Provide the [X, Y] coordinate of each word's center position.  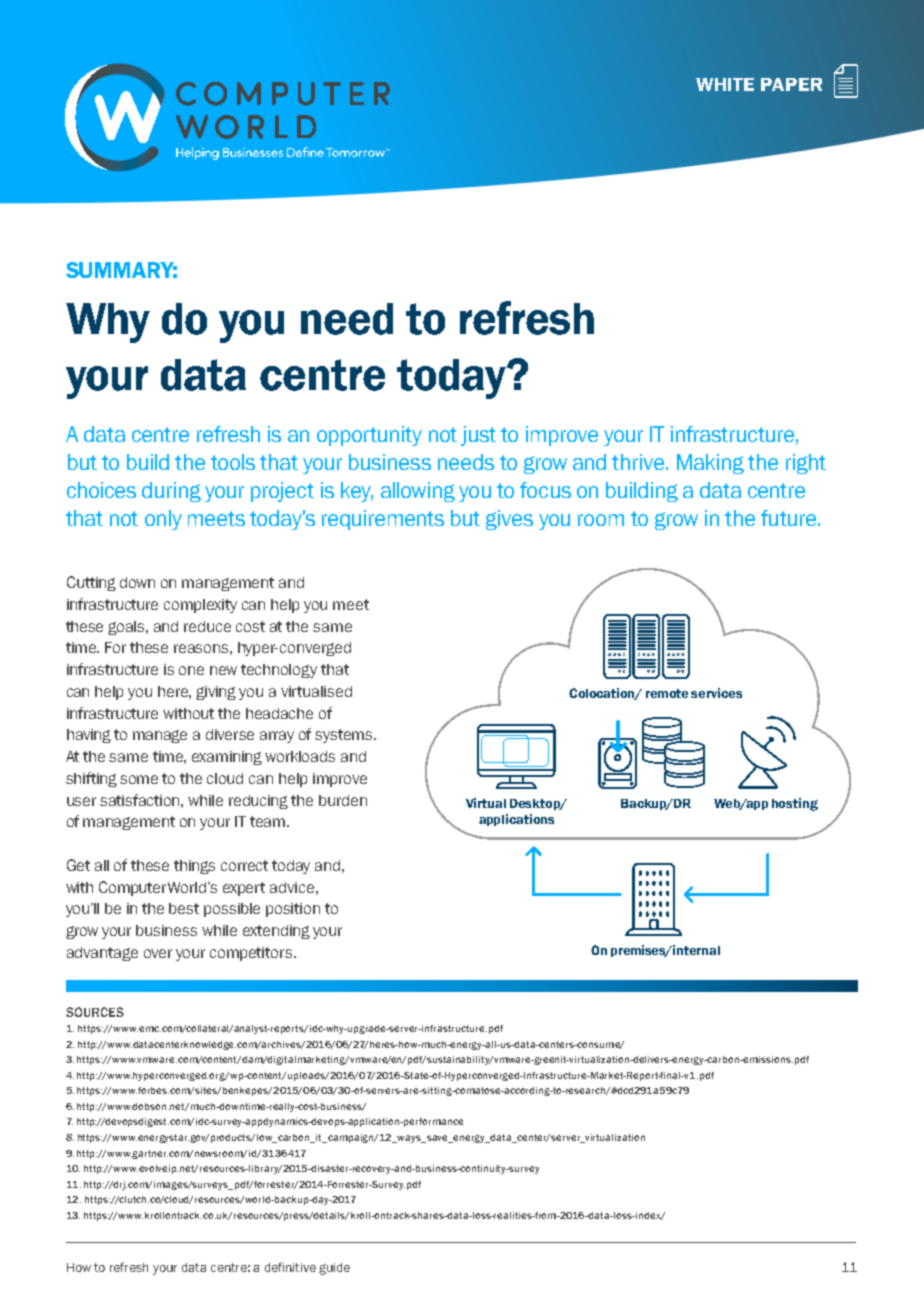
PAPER [791, 84]
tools [233, 462]
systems [345, 736]
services [716, 693]
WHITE [725, 84]
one [191, 670]
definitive [290, 1267]
